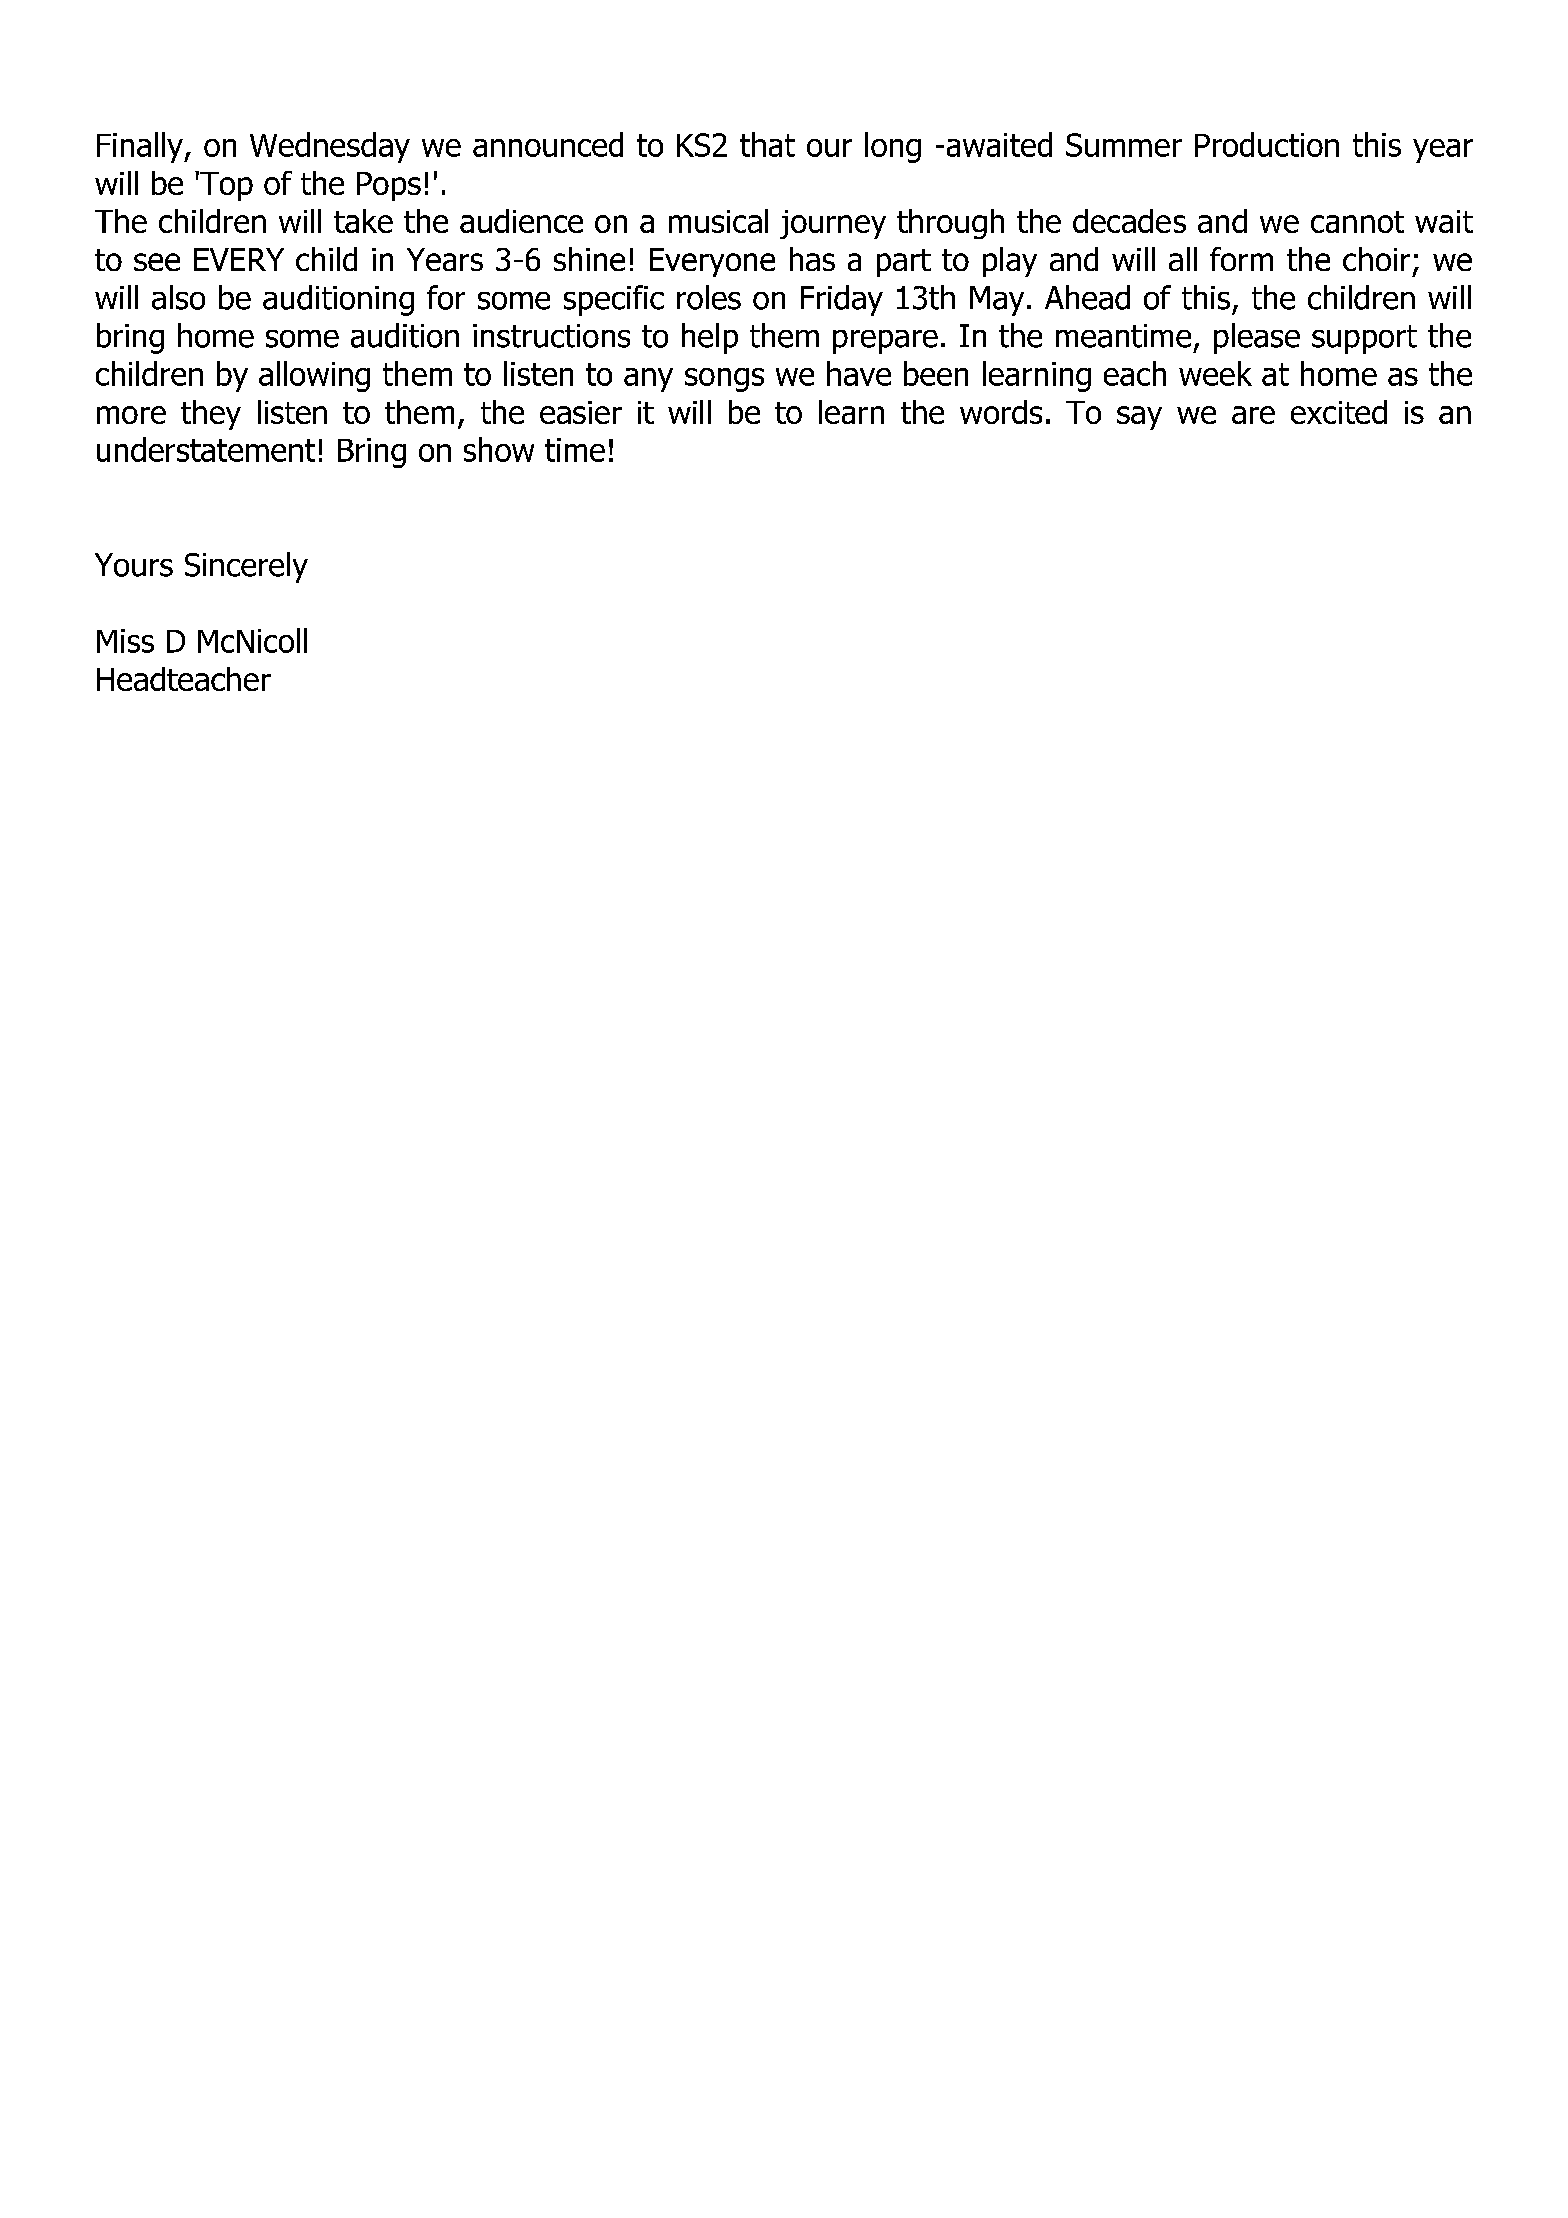  Describe the element at coordinates (1257, 338) in the document. I see `please` at that location.
